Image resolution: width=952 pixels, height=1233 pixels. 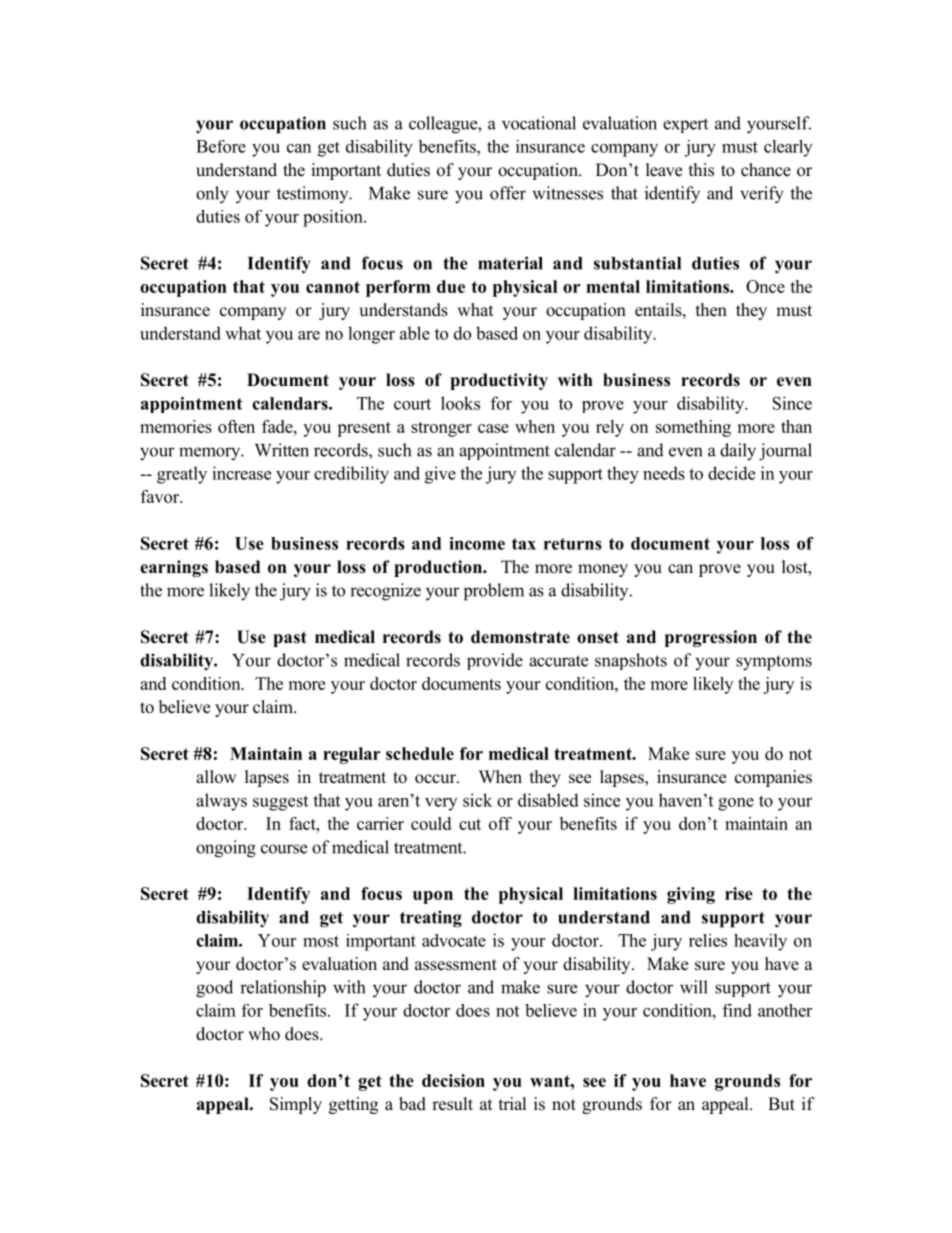 I want to click on this, so click(x=701, y=170).
